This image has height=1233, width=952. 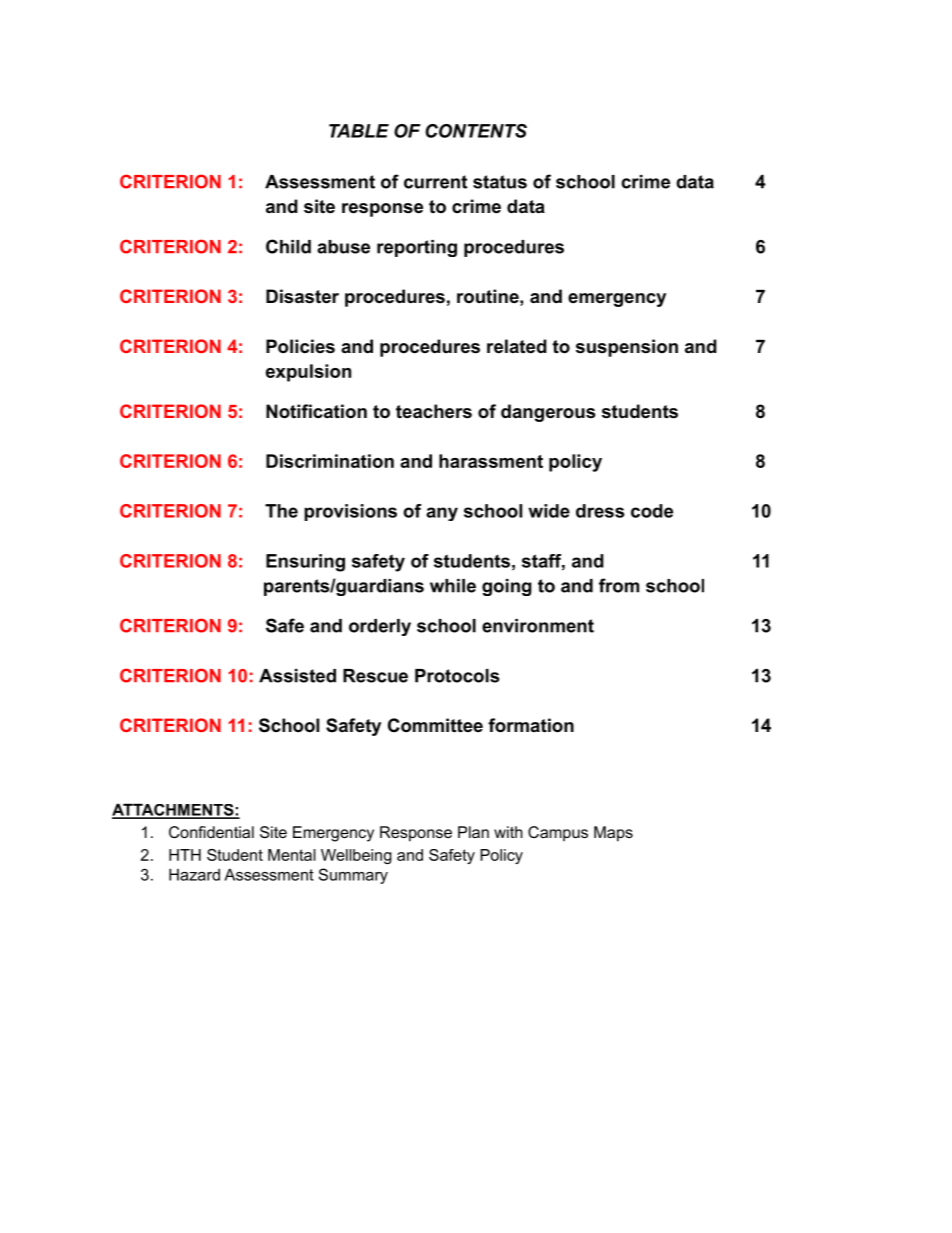 I want to click on current, so click(x=435, y=182).
